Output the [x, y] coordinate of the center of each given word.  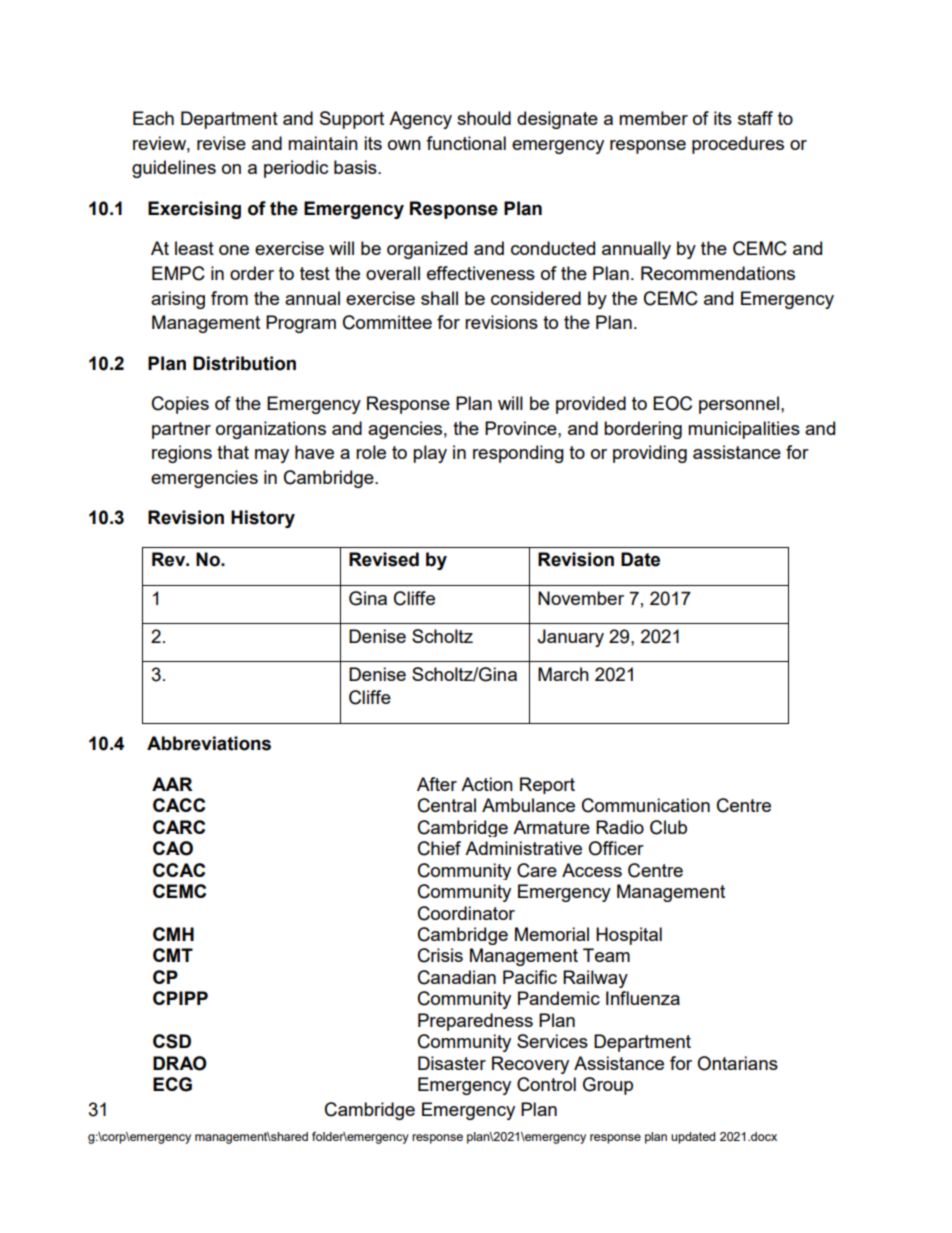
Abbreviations [209, 743]
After [437, 784]
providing [650, 454]
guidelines [174, 169]
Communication [646, 805]
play [430, 454]
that [233, 452]
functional [466, 143]
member [653, 118]
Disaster [452, 1063]
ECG [172, 1084]
